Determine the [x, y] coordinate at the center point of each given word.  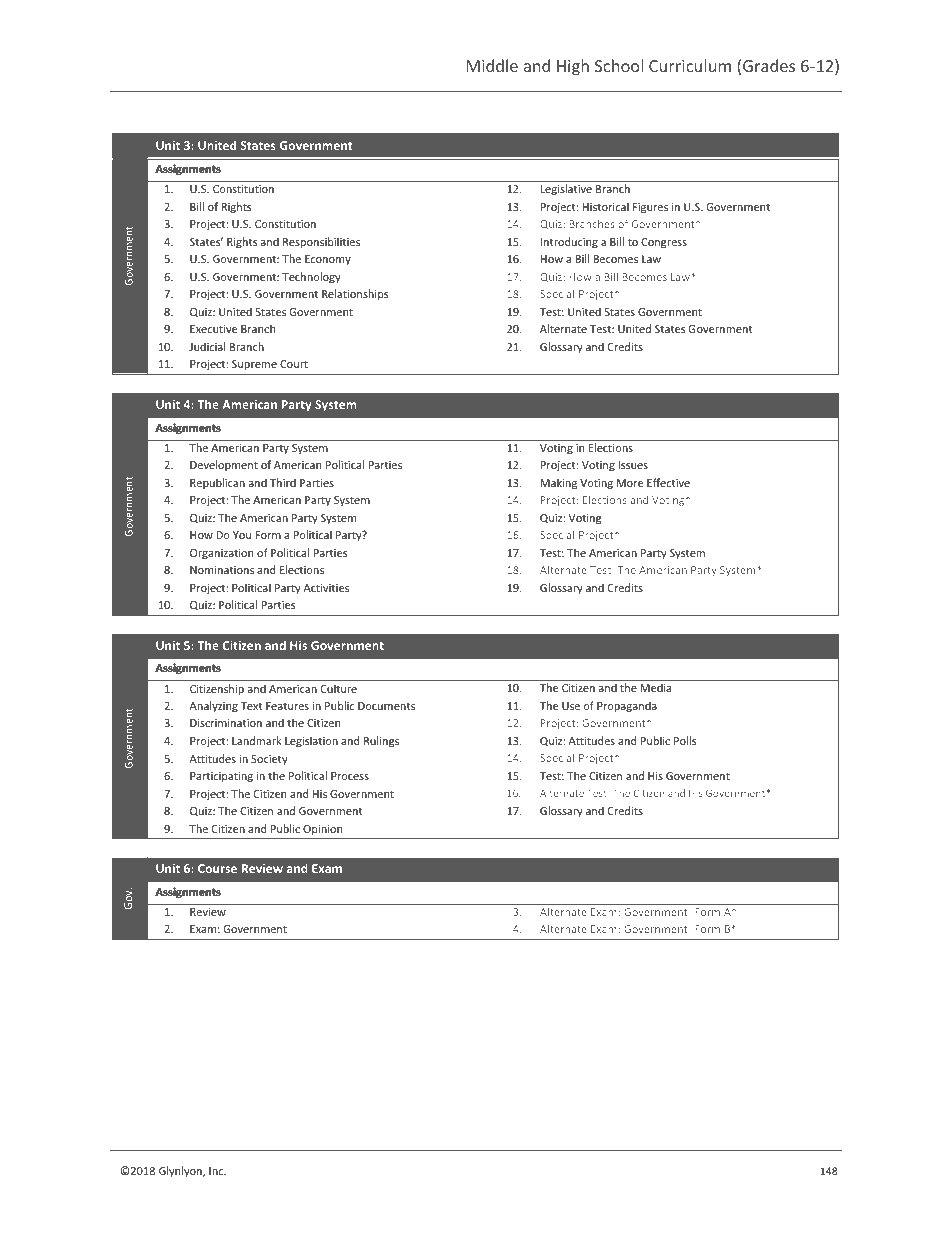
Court [294, 364]
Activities [326, 588]
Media [655, 687]
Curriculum [690, 65]
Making [558, 483]
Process [350, 776]
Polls [685, 740]
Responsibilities [321, 242]
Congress [664, 243]
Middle [492, 65]
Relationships [355, 294]
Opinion [322, 830]
